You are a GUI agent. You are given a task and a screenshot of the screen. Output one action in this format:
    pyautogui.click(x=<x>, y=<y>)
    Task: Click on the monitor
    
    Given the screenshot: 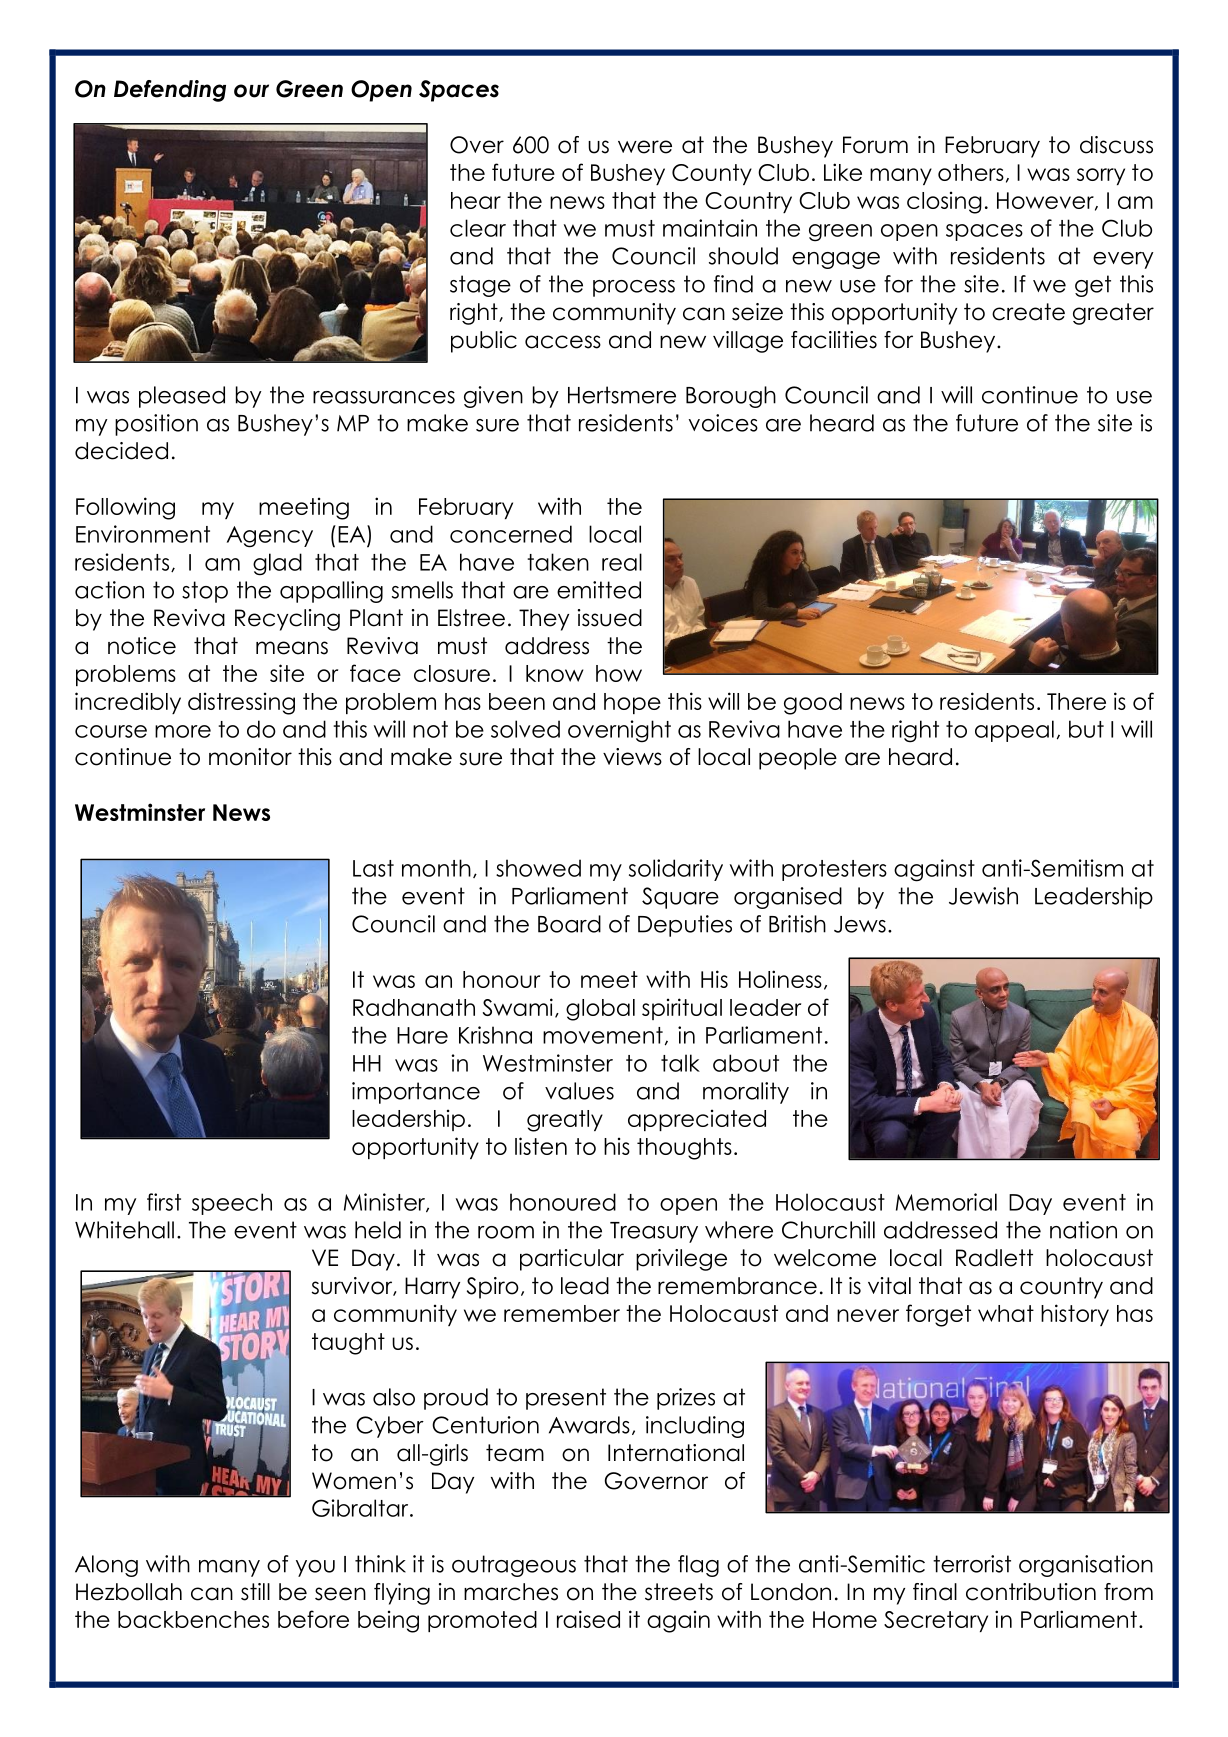 What is the action you would take?
    pyautogui.click(x=250, y=757)
